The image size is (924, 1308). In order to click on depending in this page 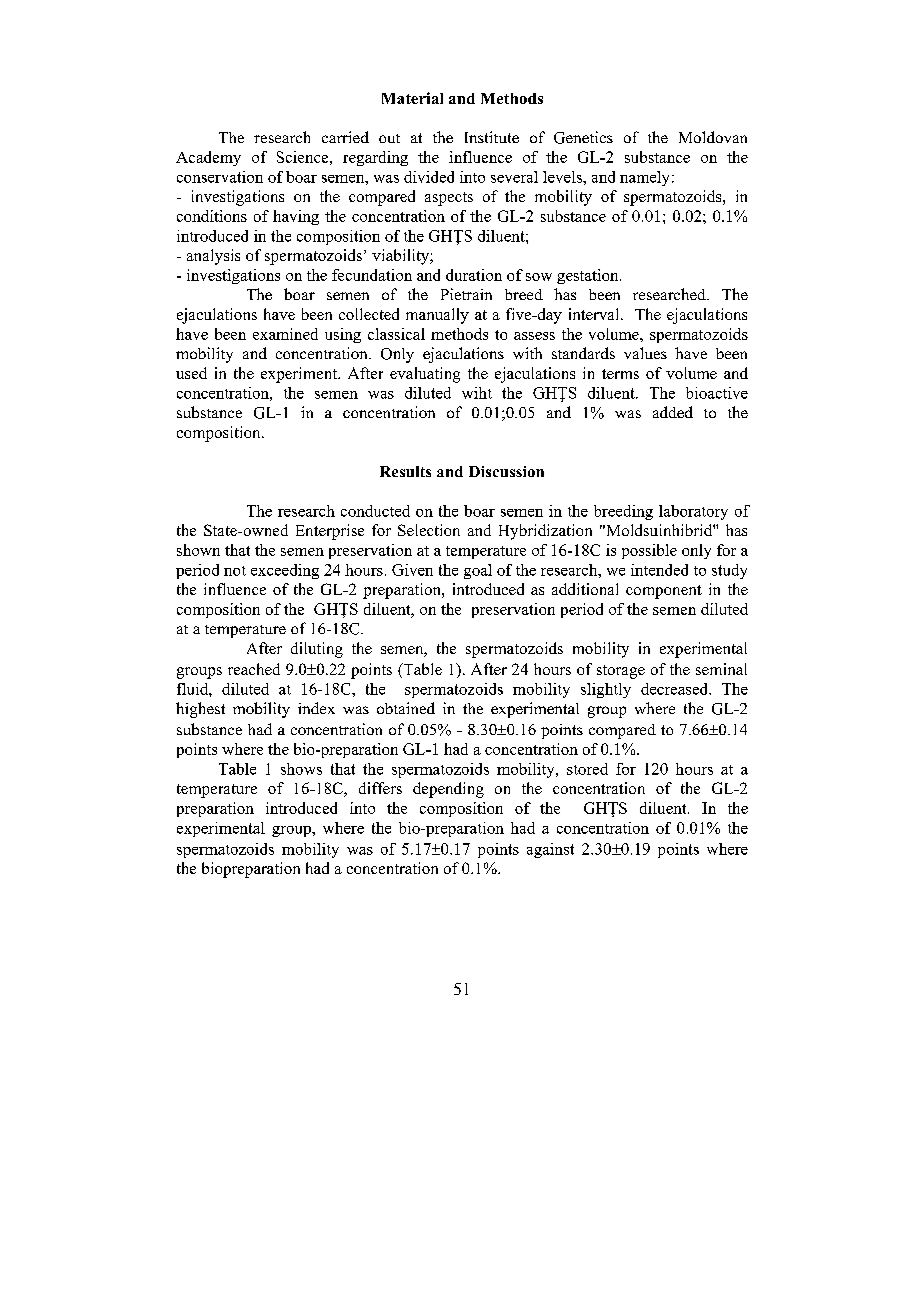, I will do `click(448, 790)`.
